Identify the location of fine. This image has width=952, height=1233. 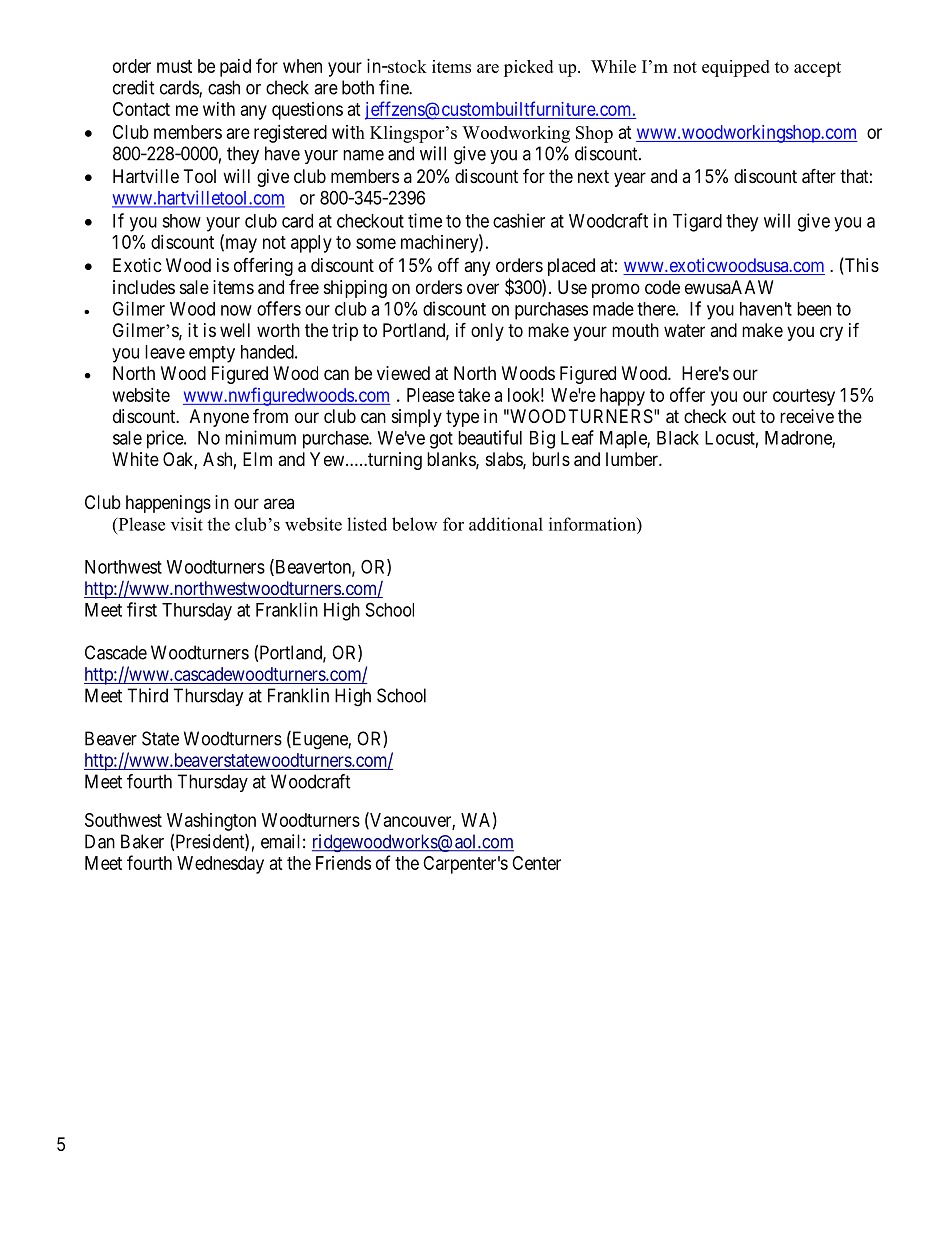
(394, 87).
